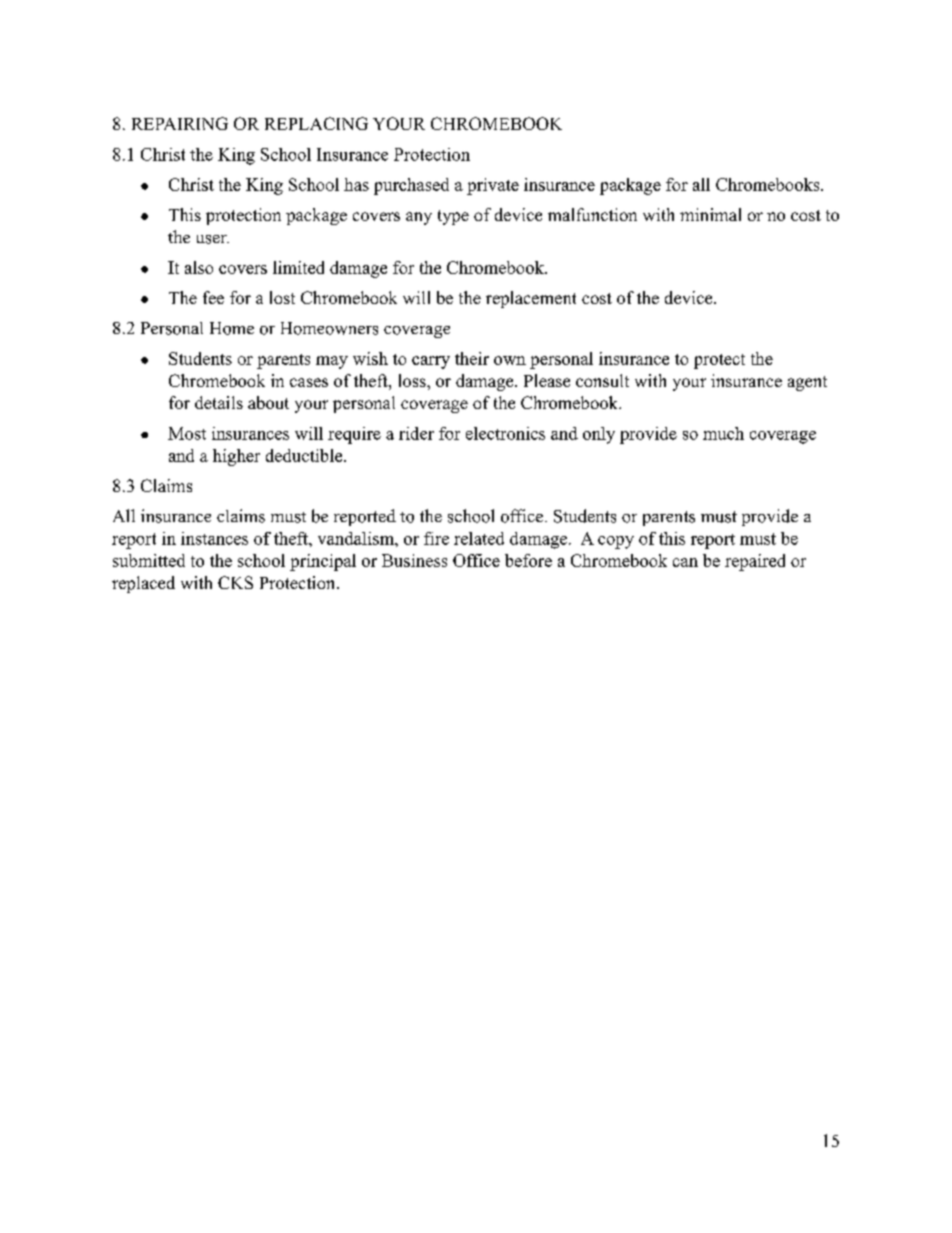 This image has height=1233, width=952. Describe the element at coordinates (472, 358) in the image. I see `their` at that location.
